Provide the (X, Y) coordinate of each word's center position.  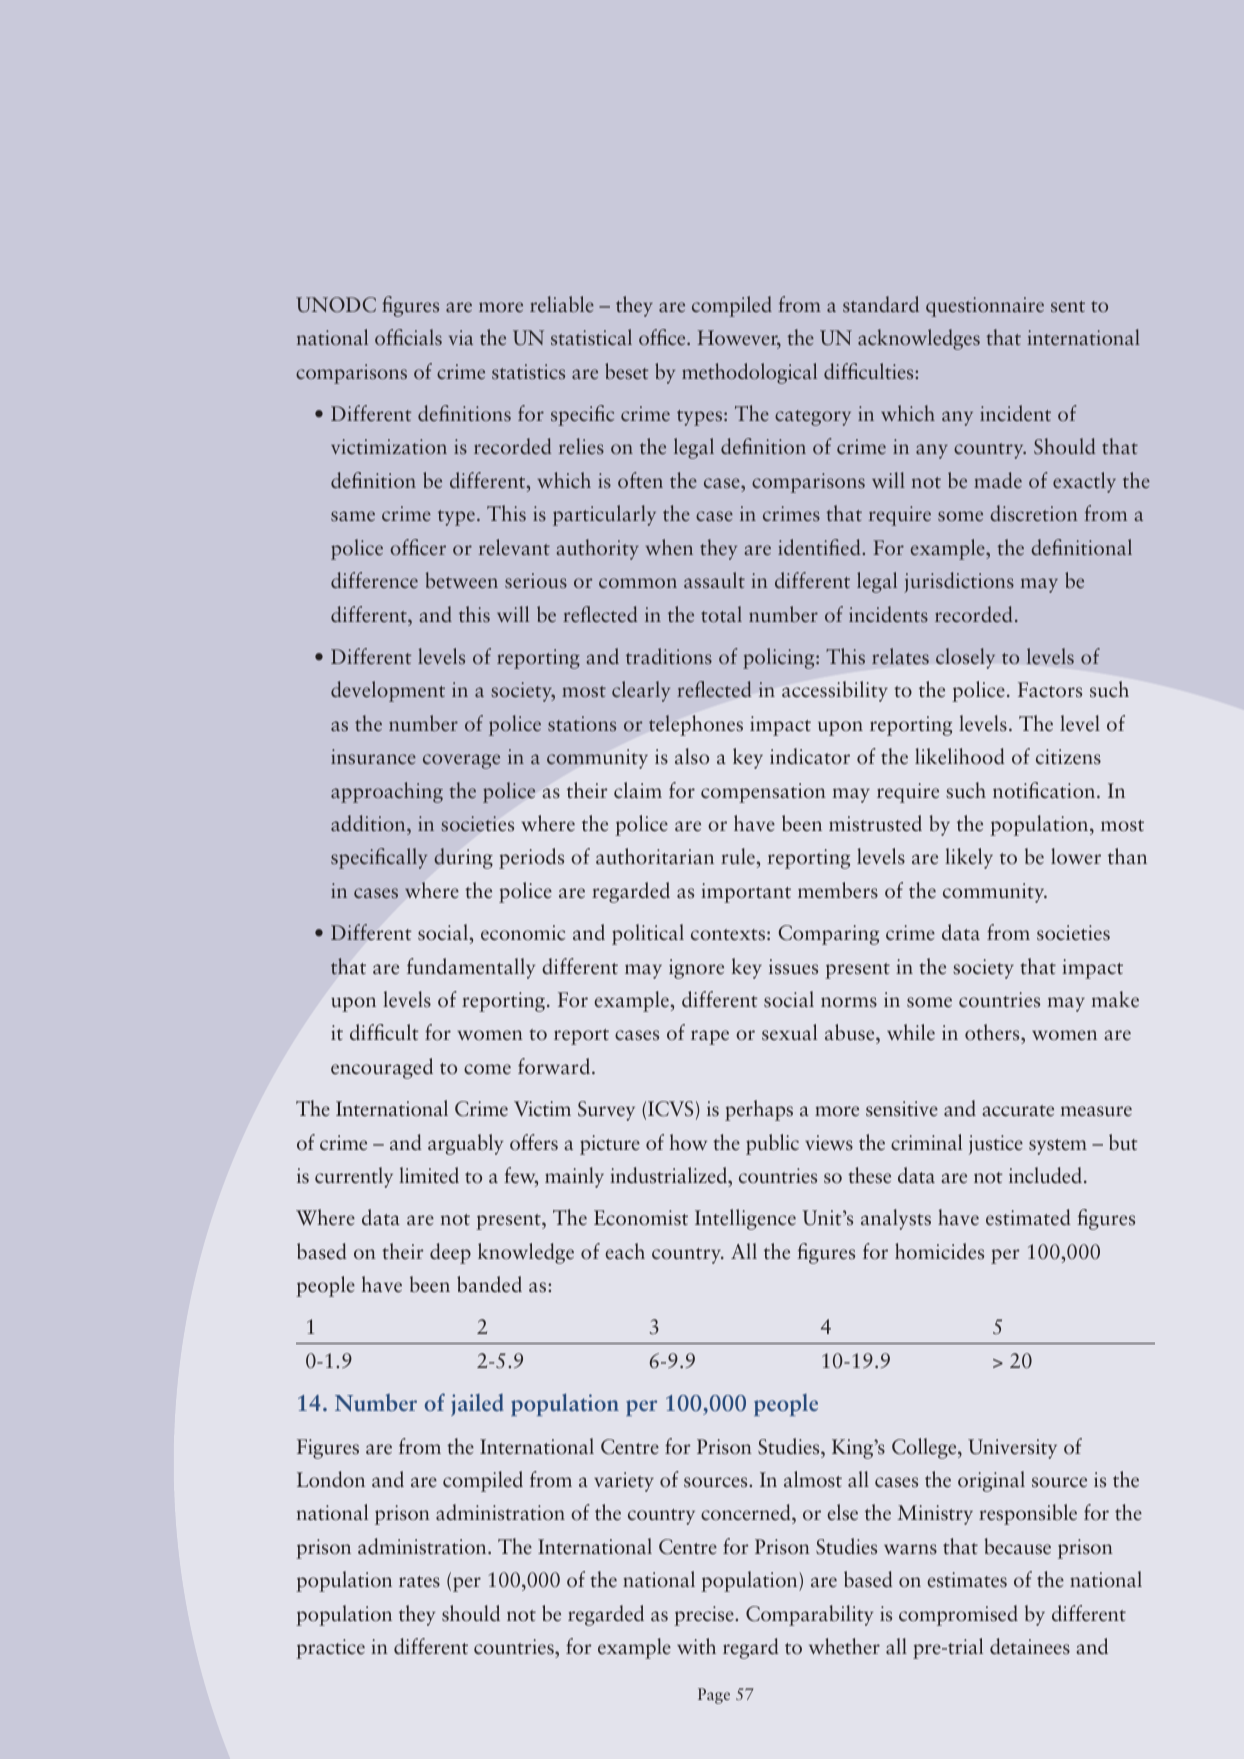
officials (408, 337)
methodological (749, 373)
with (696, 1646)
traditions (669, 656)
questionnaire (985, 307)
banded (489, 1284)
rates (419, 1582)
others (993, 1034)
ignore (696, 969)
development (388, 691)
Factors (1050, 690)
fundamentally (471, 968)
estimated (1028, 1217)
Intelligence (745, 1219)
